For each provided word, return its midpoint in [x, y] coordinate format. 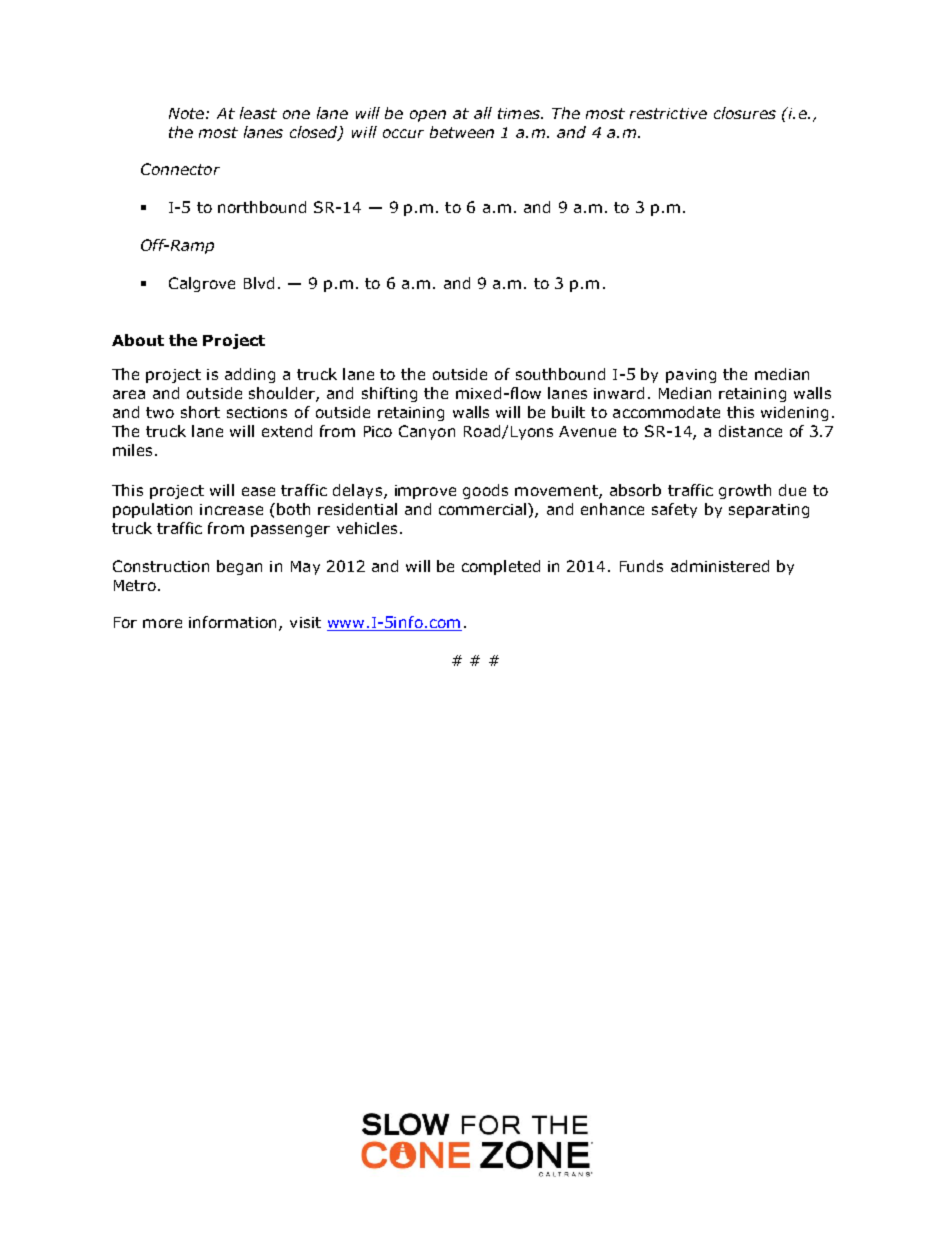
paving [691, 376]
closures [745, 113]
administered [720, 566]
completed [501, 567]
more [162, 623]
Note [186, 113]
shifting [389, 394]
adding [250, 375]
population [152, 510]
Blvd [259, 283]
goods [485, 491]
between [462, 132]
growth [745, 491]
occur [403, 133]
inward [619, 393]
